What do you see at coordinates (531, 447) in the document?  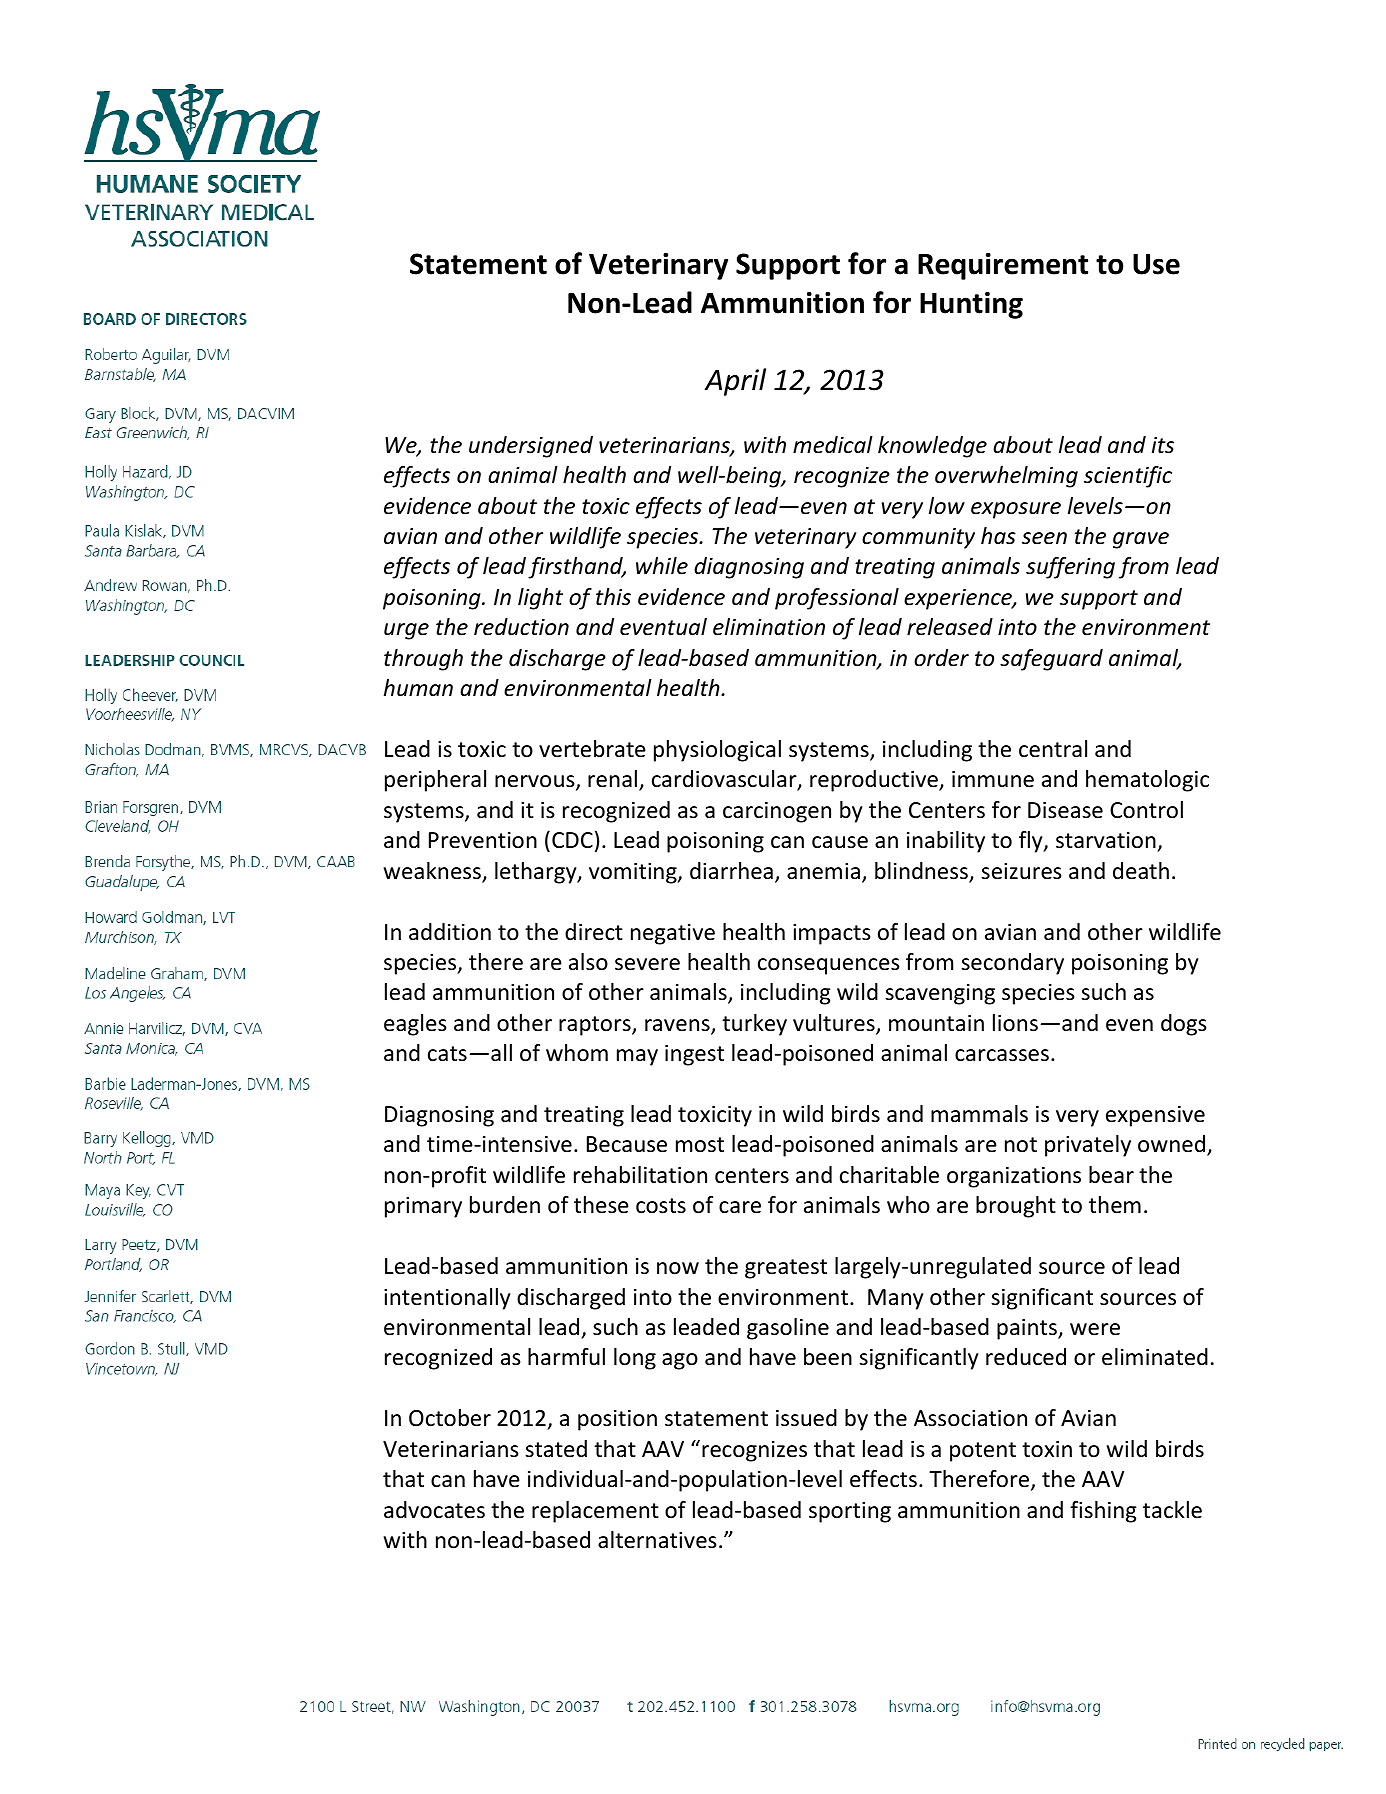 I see `undersigned` at bounding box center [531, 447].
